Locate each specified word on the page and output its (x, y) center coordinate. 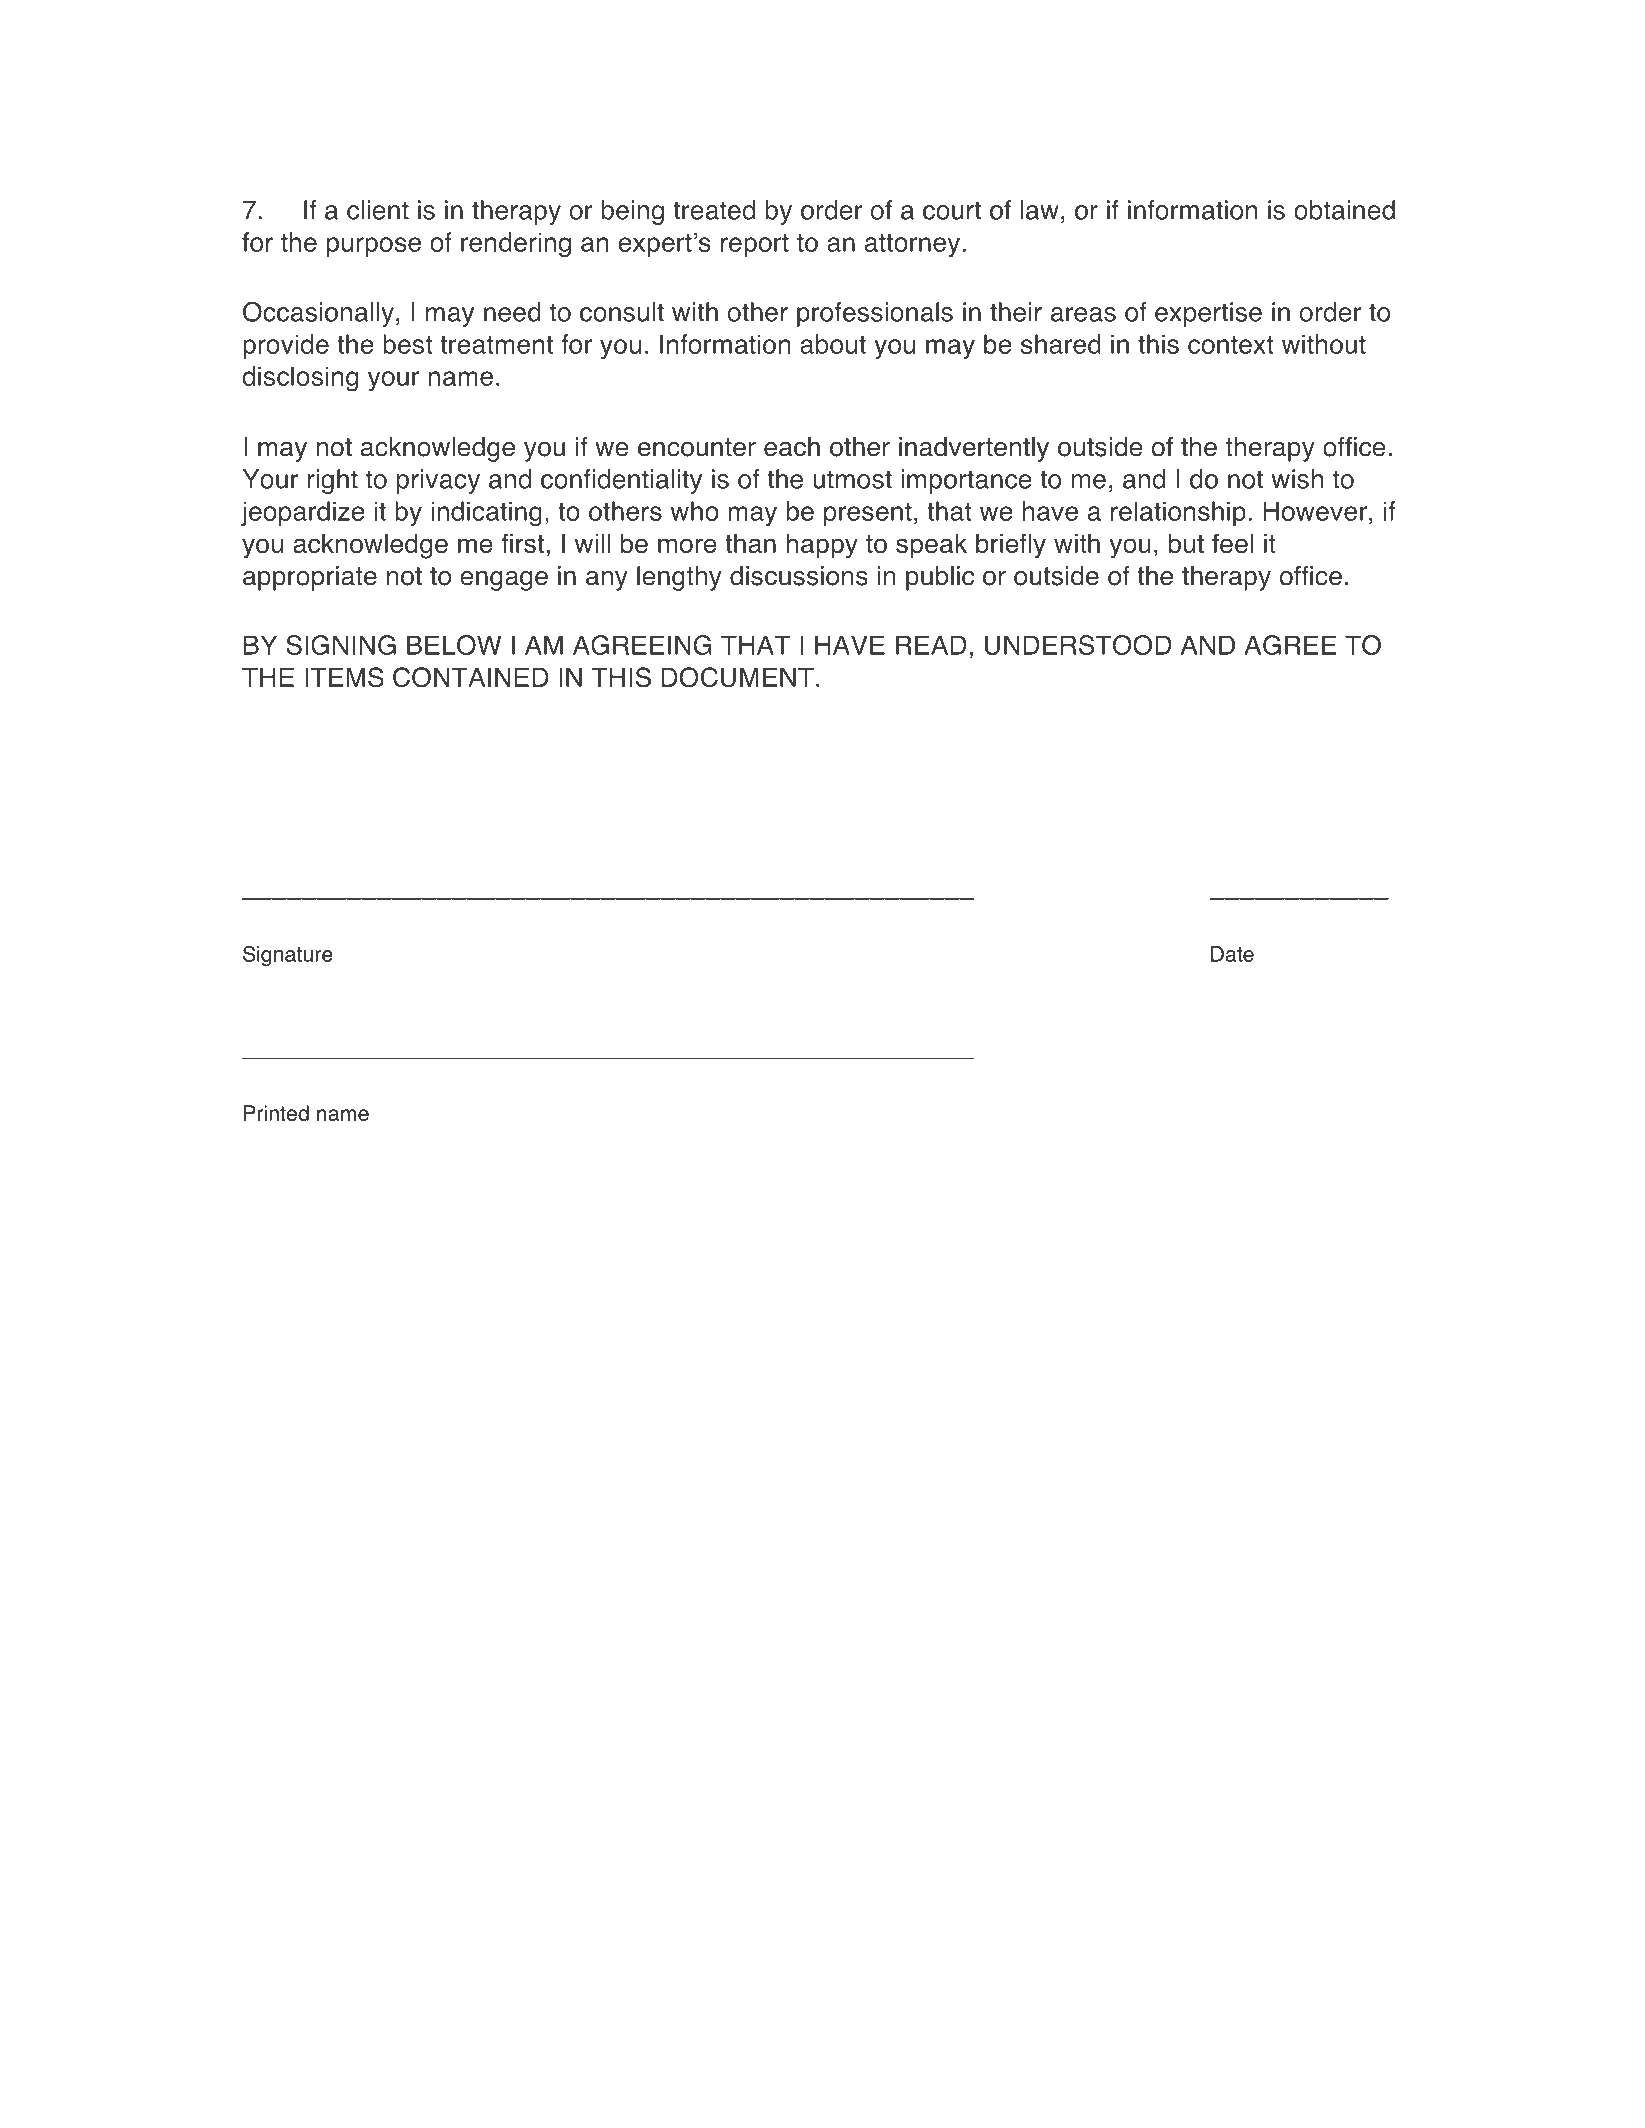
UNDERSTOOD (1078, 645)
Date (1232, 954)
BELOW (454, 645)
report (755, 245)
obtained (1344, 210)
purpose (374, 247)
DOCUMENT (737, 677)
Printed (276, 1113)
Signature (288, 956)
